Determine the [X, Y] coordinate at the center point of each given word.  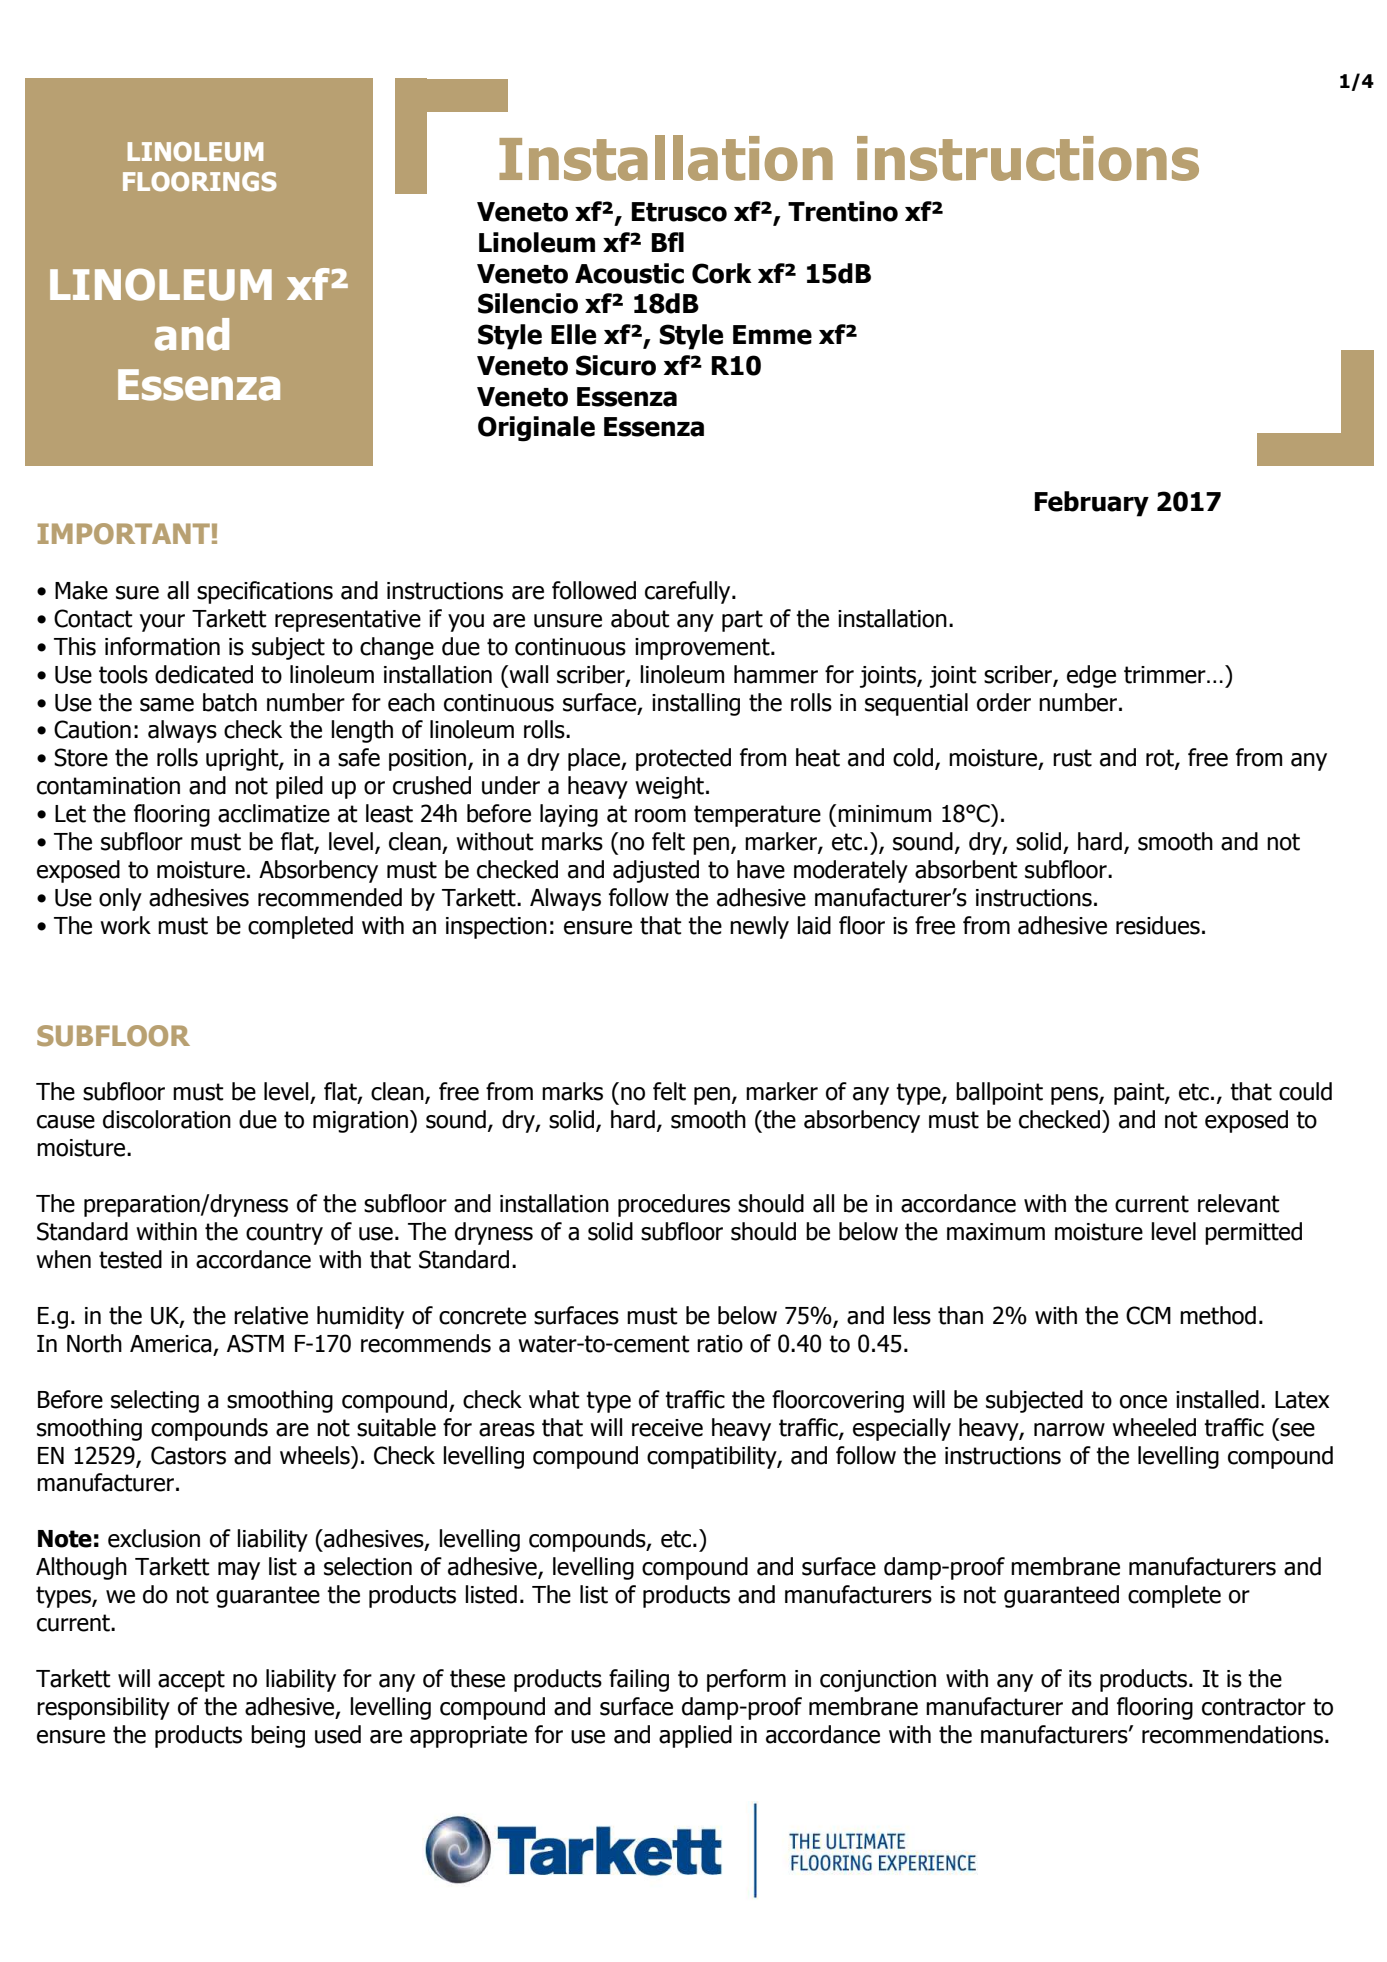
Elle [573, 334]
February [1092, 504]
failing [639, 1680]
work [125, 925]
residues [1158, 925]
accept [191, 1681]
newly [759, 927]
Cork [722, 273]
